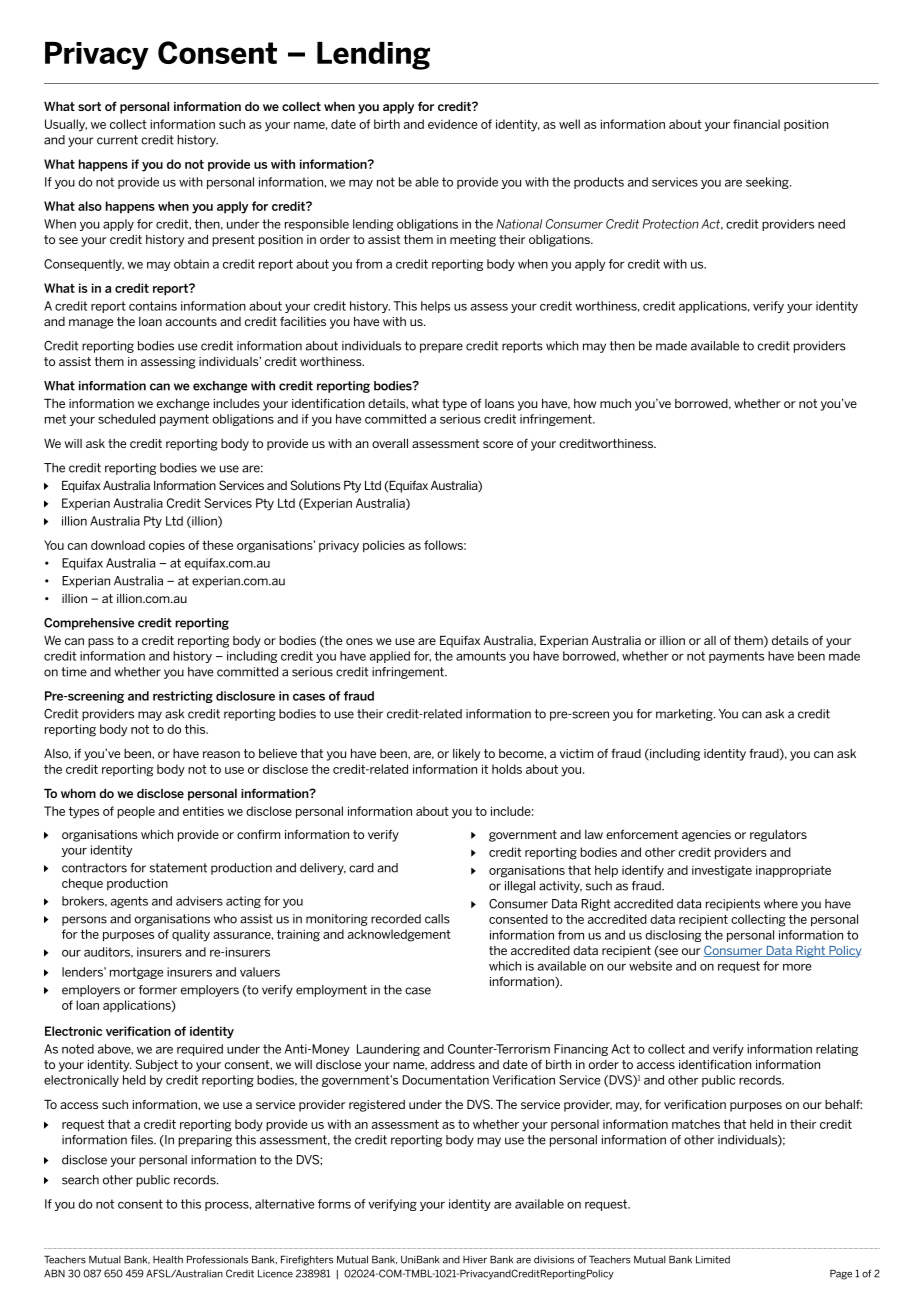 Image resolution: width=924 pixels, height=1308 pixels. Describe the element at coordinates (126, 419) in the screenshot. I see `scheduled` at that location.
